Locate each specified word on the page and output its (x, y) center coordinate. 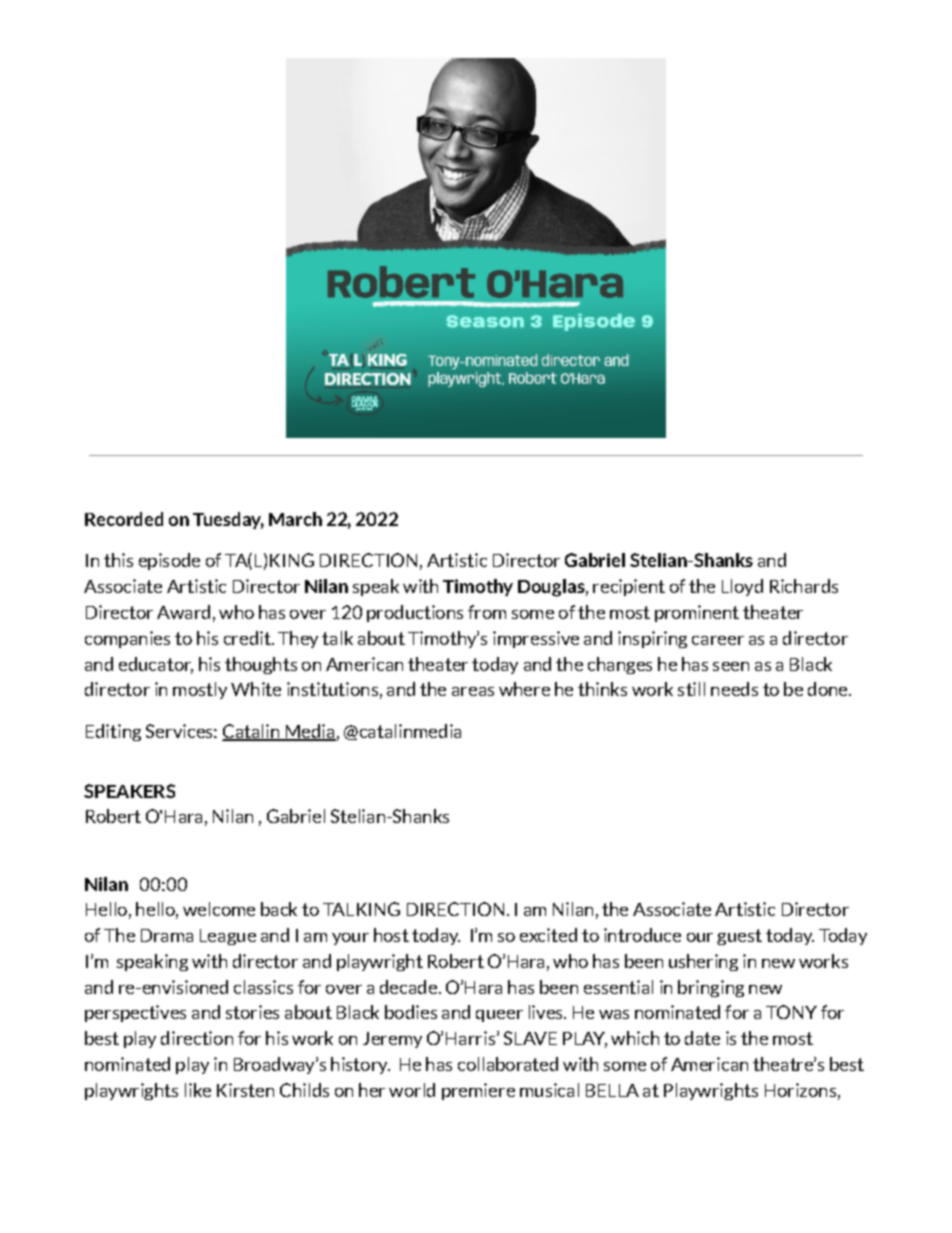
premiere (478, 1091)
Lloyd (742, 587)
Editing (113, 732)
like (198, 1090)
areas (473, 691)
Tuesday (228, 520)
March (295, 519)
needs (734, 689)
